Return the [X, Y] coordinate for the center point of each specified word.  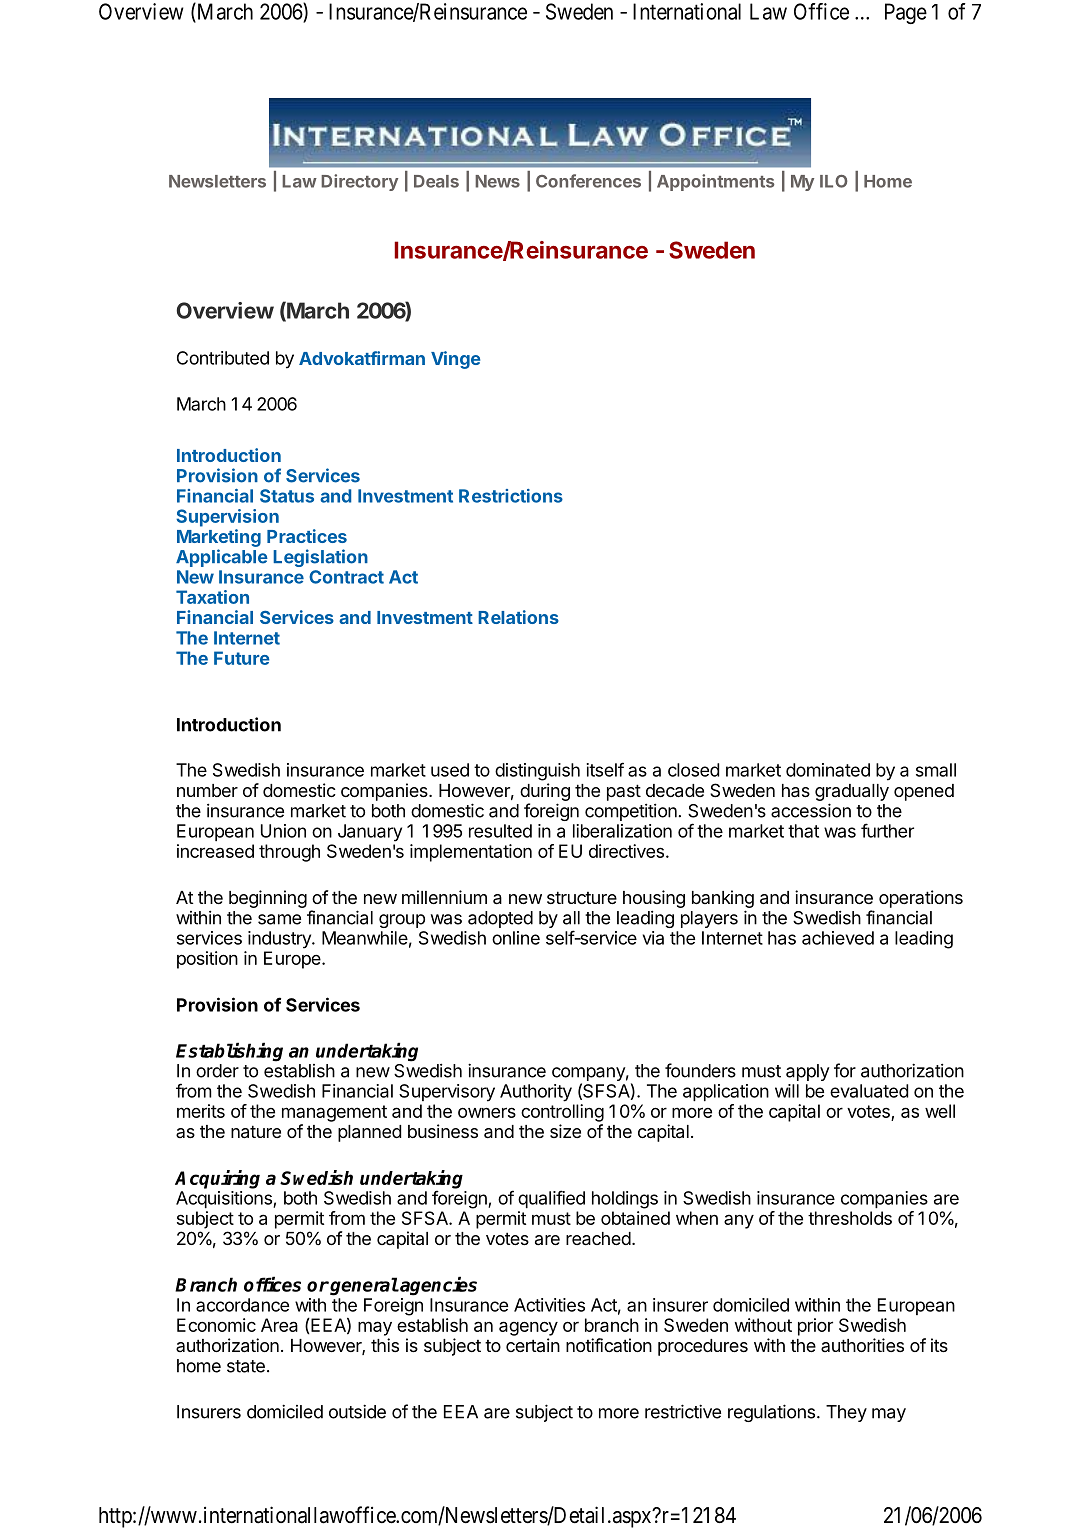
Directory [359, 182]
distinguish [537, 772]
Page [906, 13]
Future [242, 658]
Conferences [588, 181]
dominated [828, 770]
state [246, 1366]
